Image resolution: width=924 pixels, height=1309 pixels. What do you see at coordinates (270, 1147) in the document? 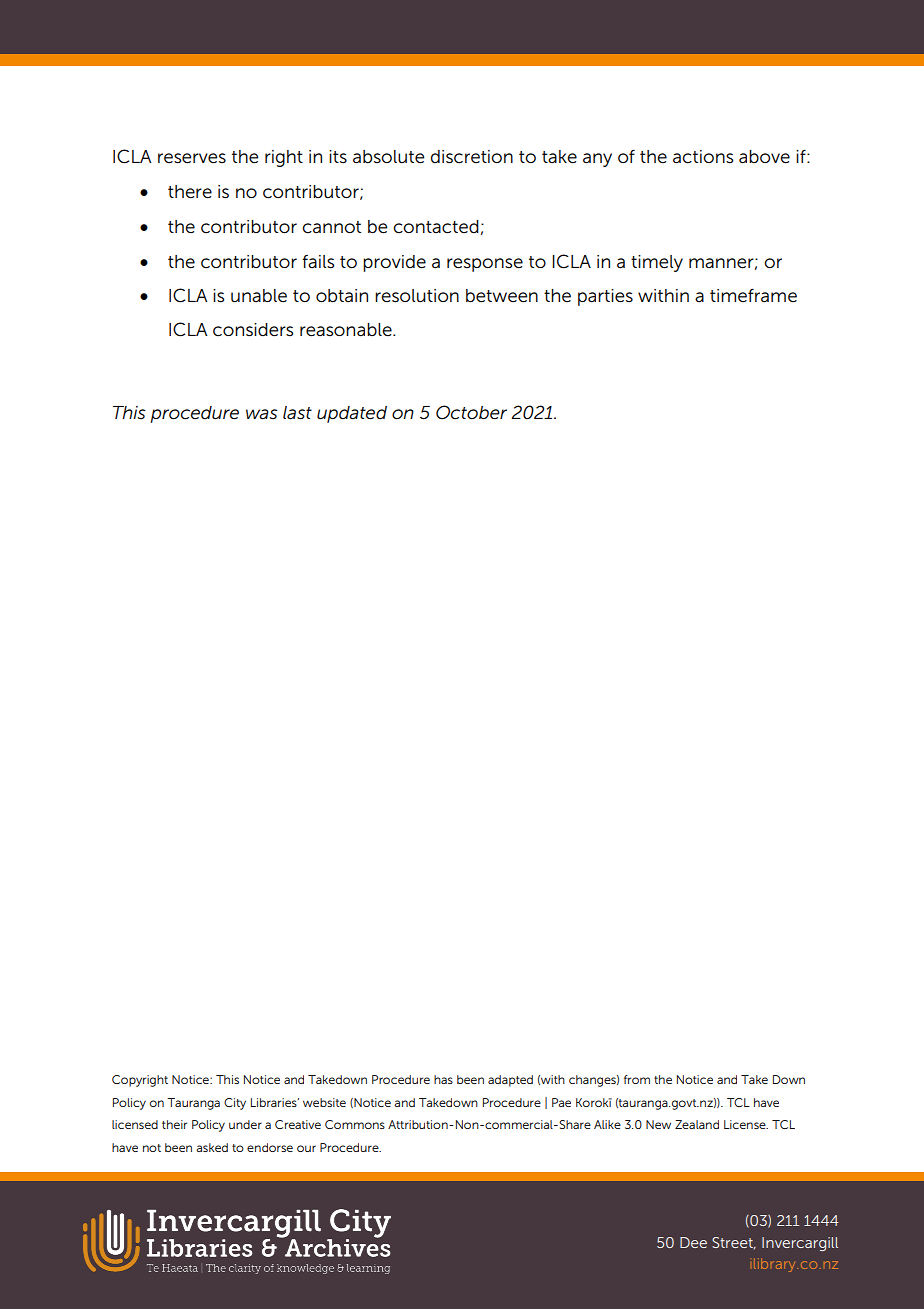
I see `endorse` at bounding box center [270, 1147].
